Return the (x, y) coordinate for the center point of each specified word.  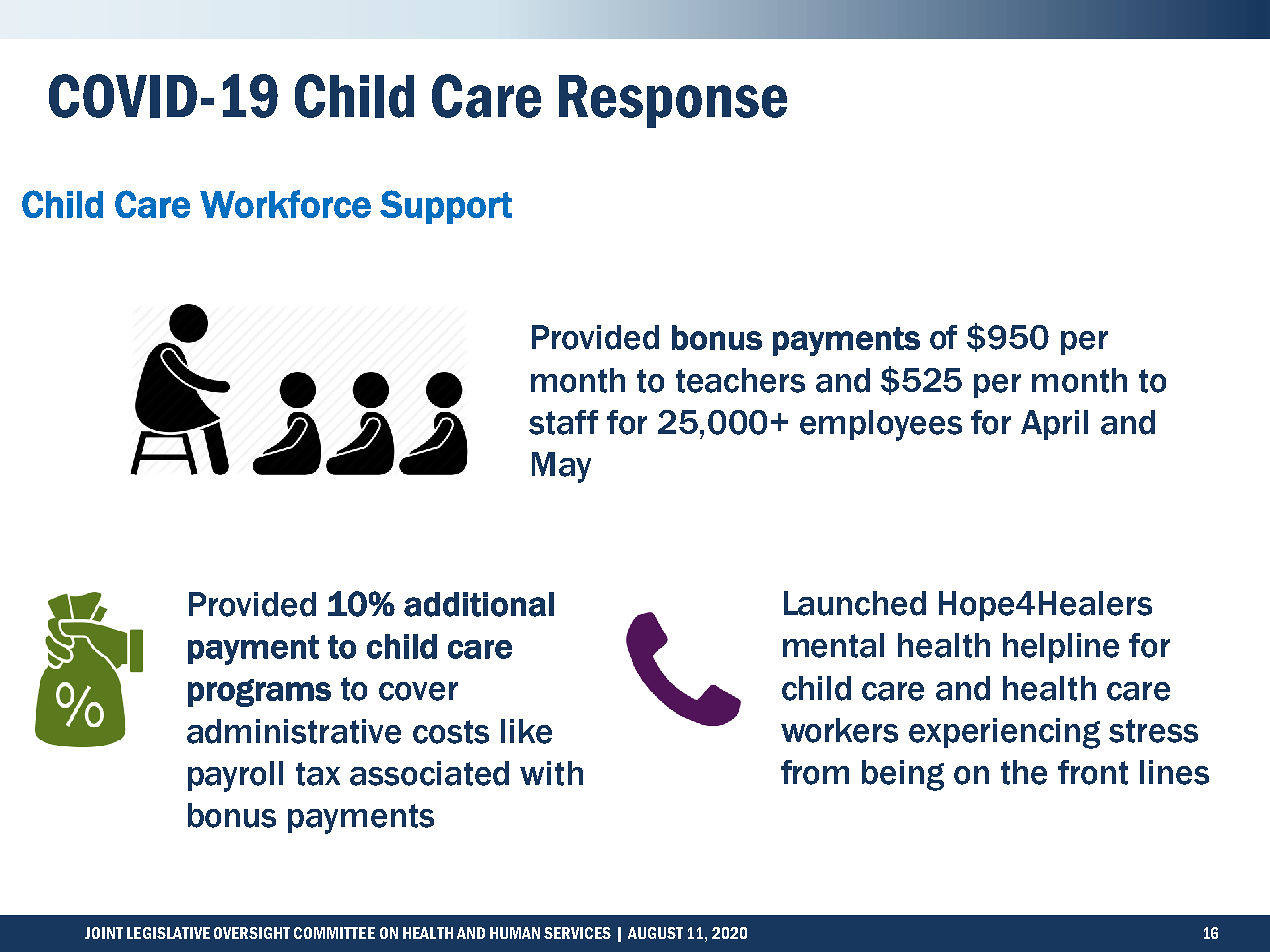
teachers (740, 380)
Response (673, 101)
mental (833, 645)
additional (479, 604)
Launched (855, 603)
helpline (1061, 648)
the (1024, 772)
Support (446, 207)
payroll (235, 776)
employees (881, 425)
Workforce (285, 204)
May (561, 467)
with (551, 773)
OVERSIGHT (252, 933)
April (1054, 425)
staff (563, 422)
